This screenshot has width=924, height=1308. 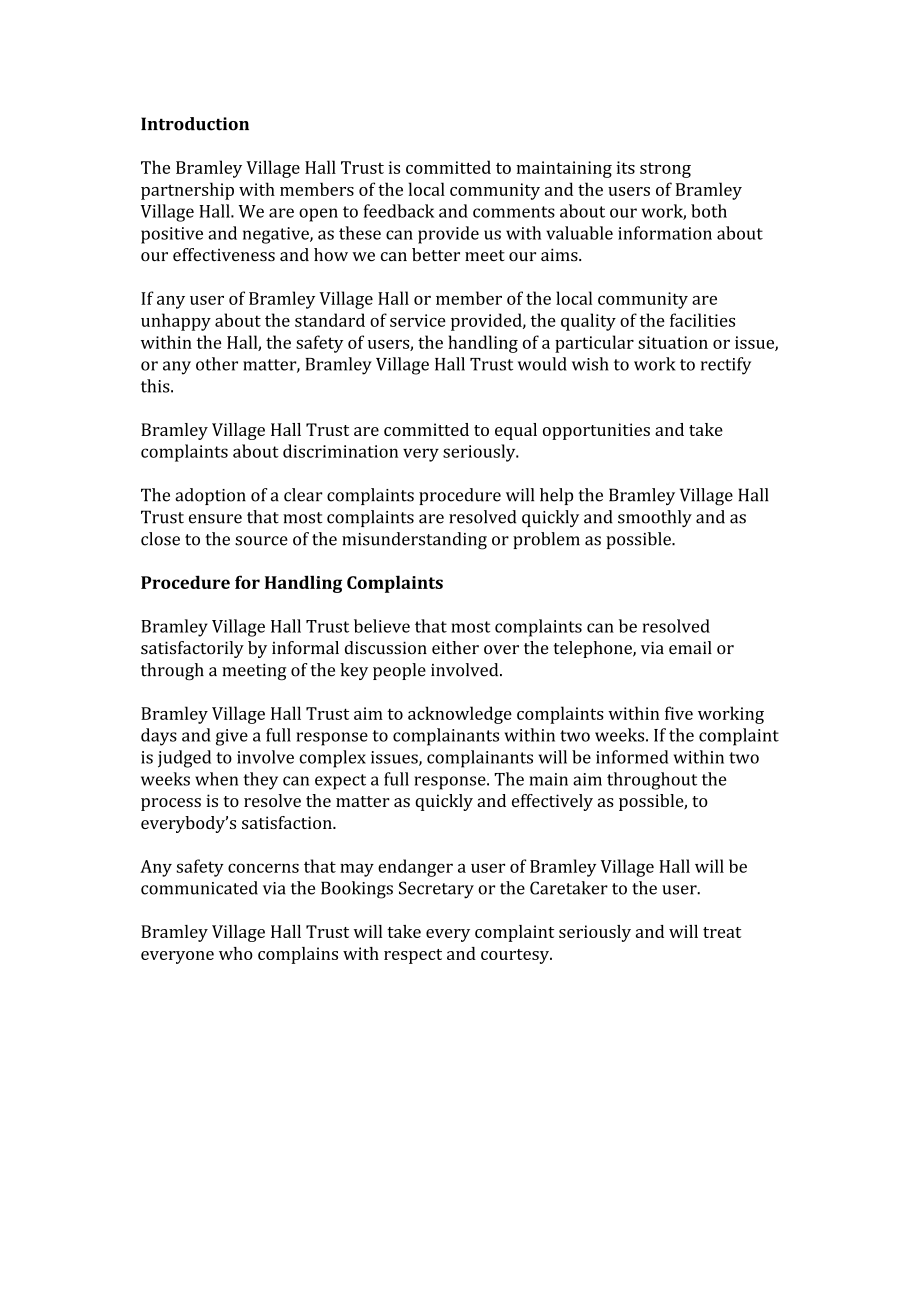 What do you see at coordinates (665, 170) in the screenshot?
I see `strong` at bounding box center [665, 170].
